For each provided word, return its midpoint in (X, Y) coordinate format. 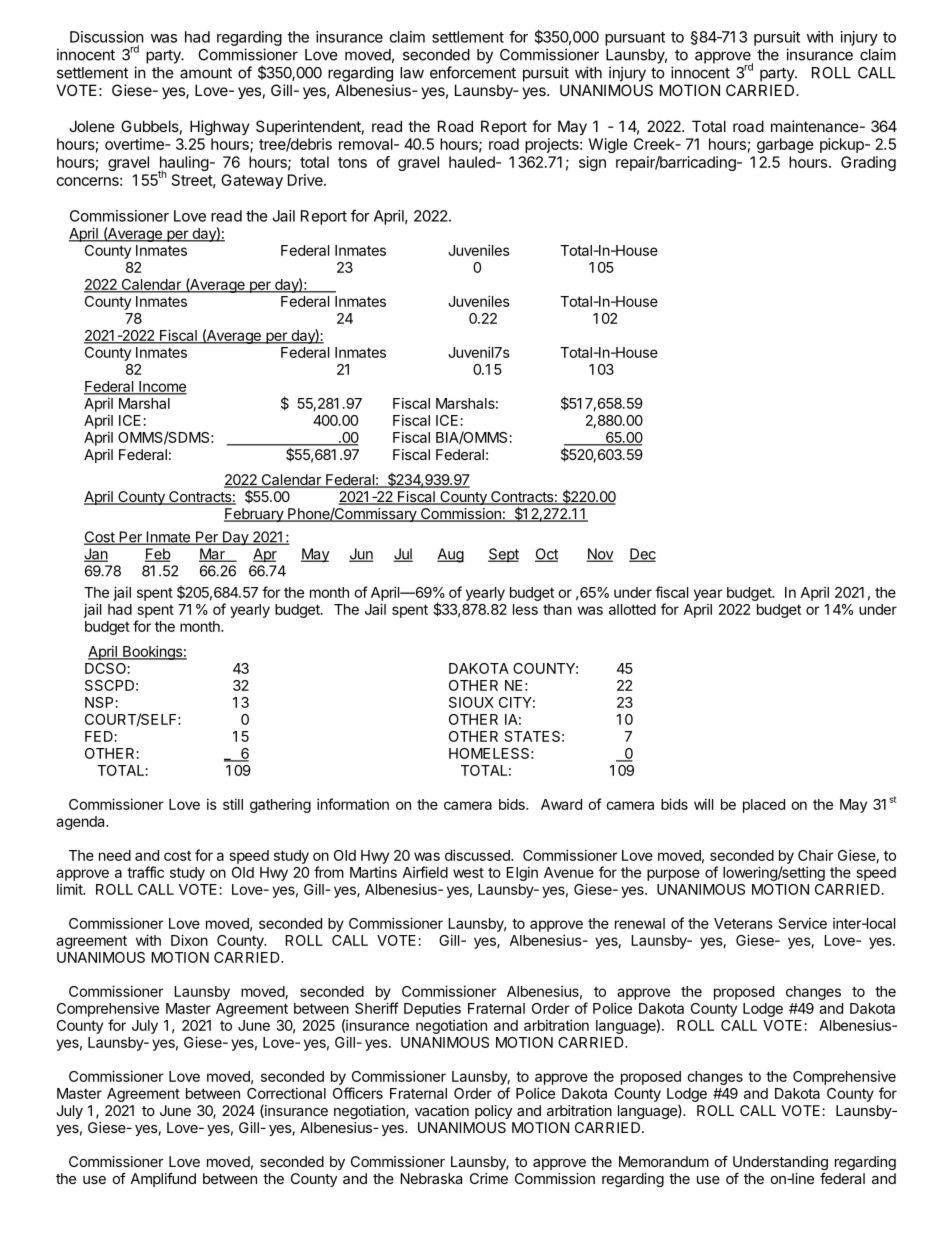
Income (162, 387)
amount (206, 73)
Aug (450, 555)
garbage (785, 145)
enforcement (473, 72)
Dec (642, 555)
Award (561, 804)
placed (764, 806)
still (233, 804)
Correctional (286, 1093)
